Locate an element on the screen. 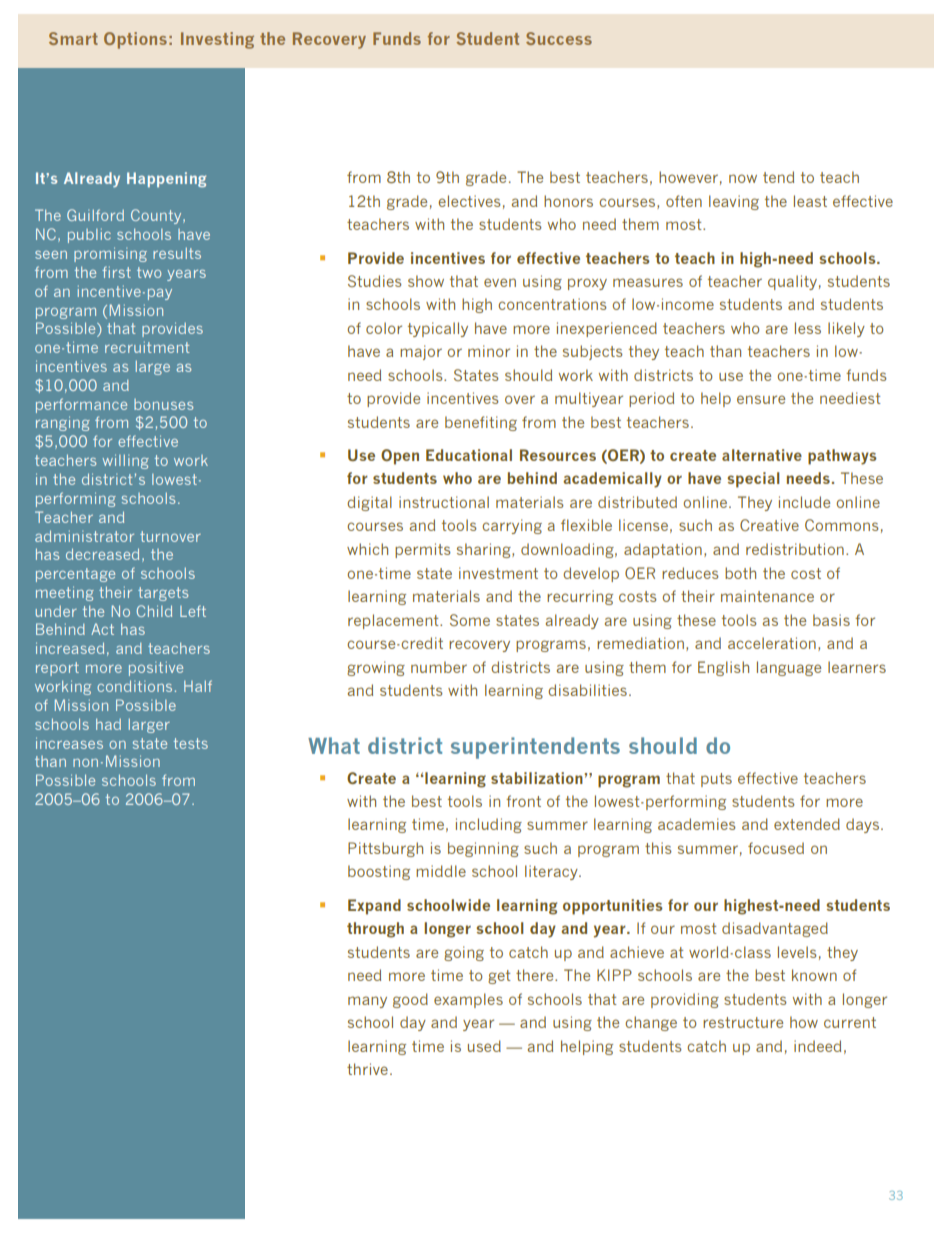 Image resolution: width=952 pixels, height=1233 pixels. less is located at coordinates (808, 328).
